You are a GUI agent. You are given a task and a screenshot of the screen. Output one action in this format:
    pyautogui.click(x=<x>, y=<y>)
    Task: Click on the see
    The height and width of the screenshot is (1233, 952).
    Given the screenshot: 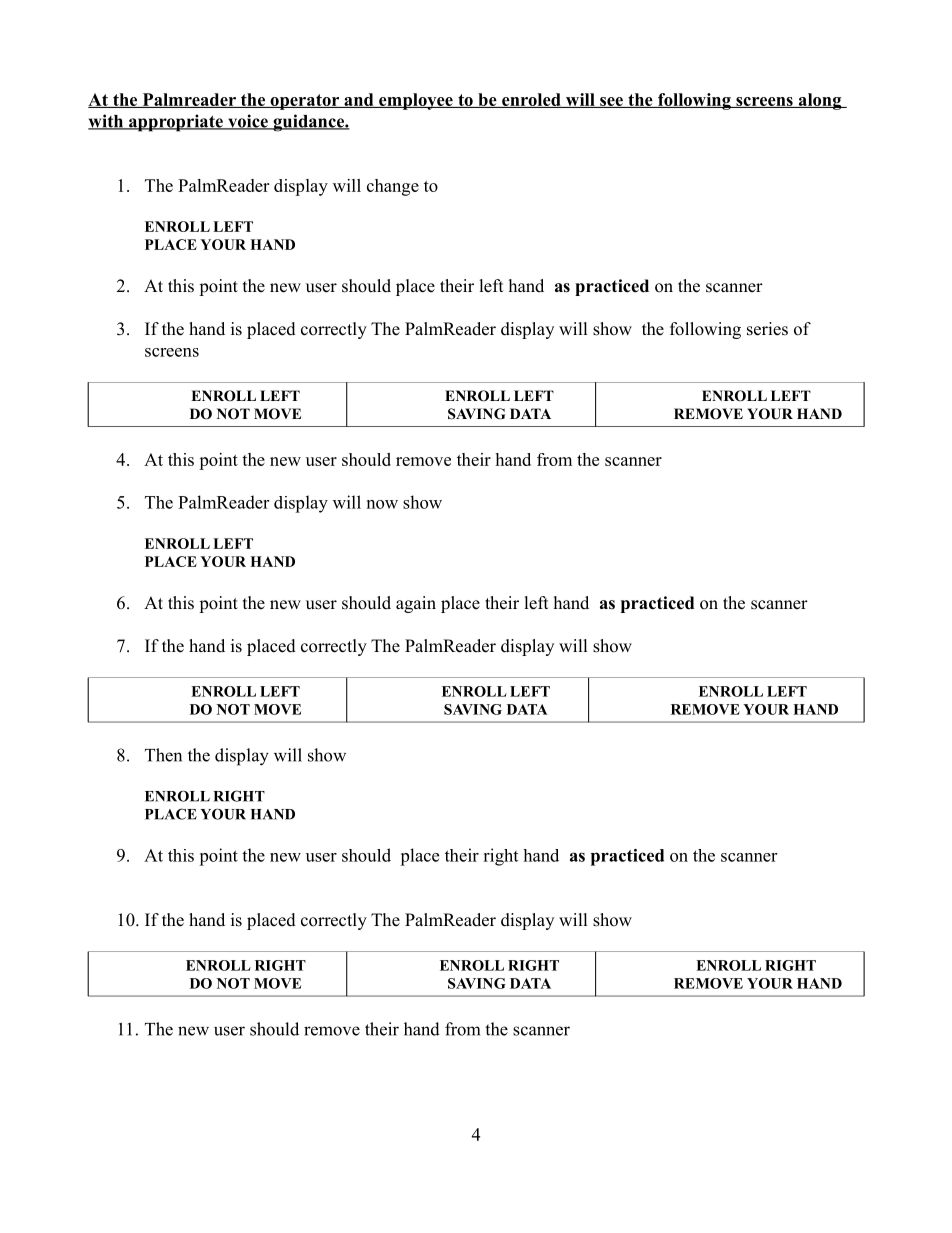 What is the action you would take?
    pyautogui.click(x=611, y=102)
